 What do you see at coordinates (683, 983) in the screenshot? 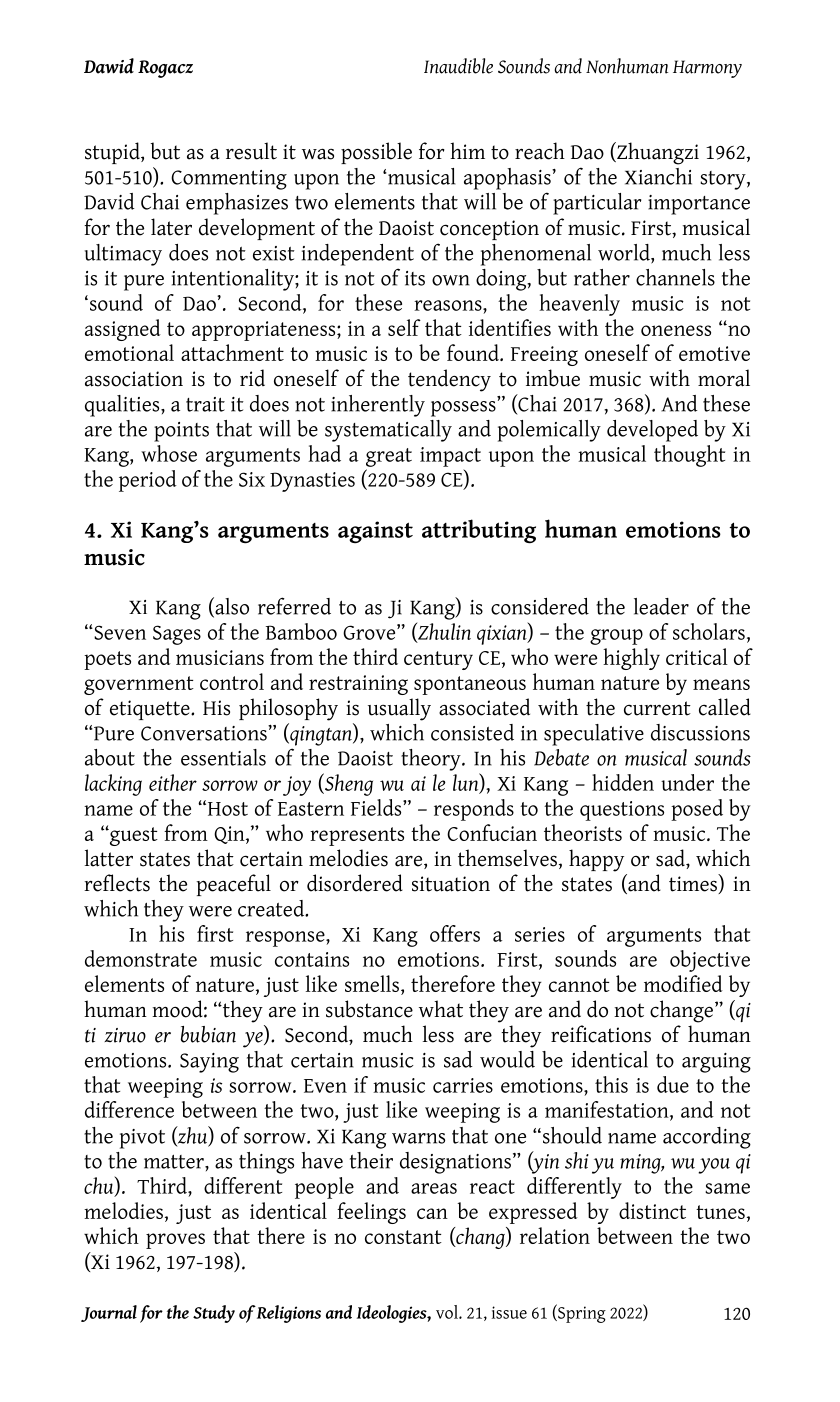
I see `modified` at bounding box center [683, 983].
